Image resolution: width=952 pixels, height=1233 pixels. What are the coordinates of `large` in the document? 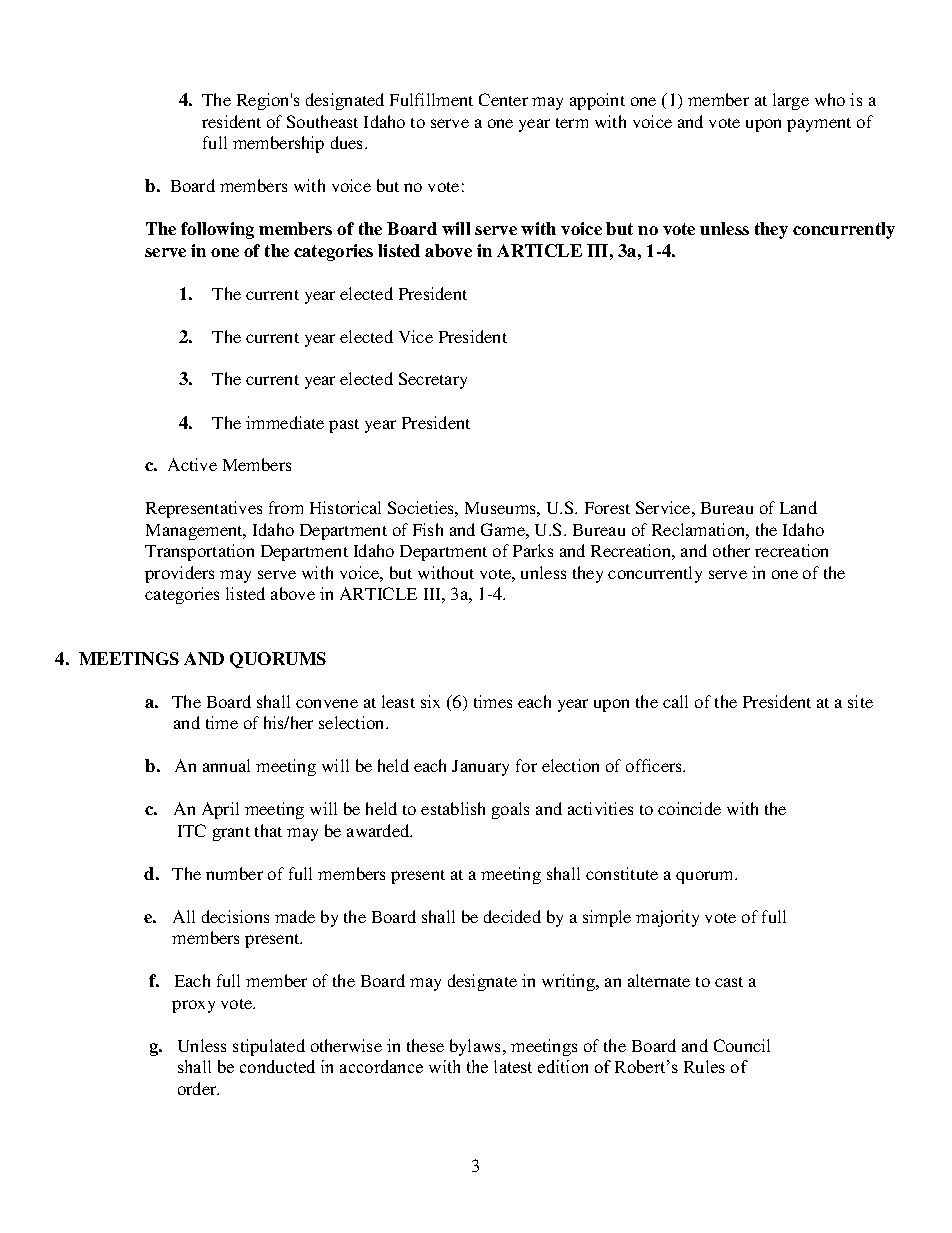 It's located at (791, 101).
